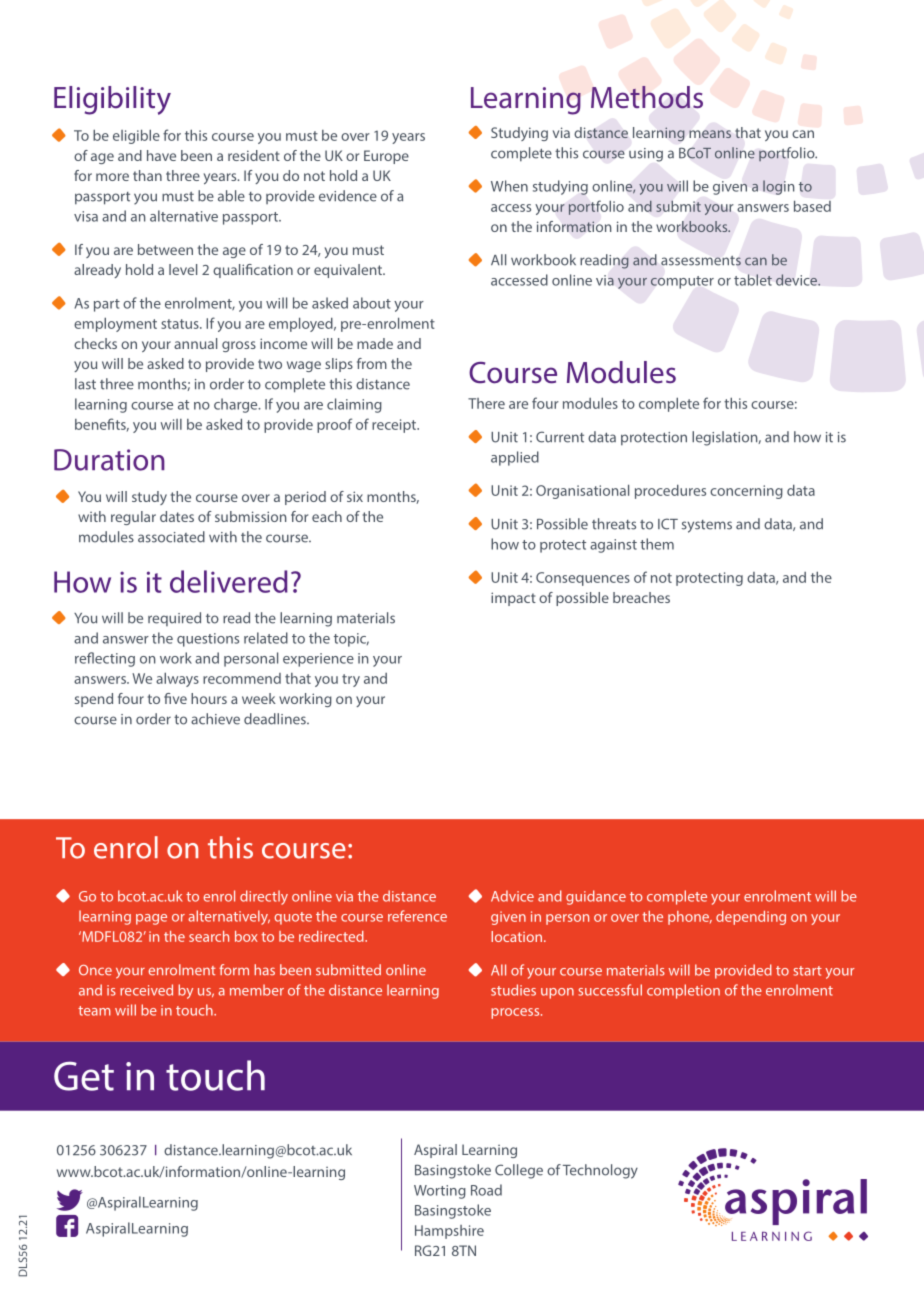 The width and height of the screenshot is (924, 1308). I want to click on Road, so click(486, 1190).
